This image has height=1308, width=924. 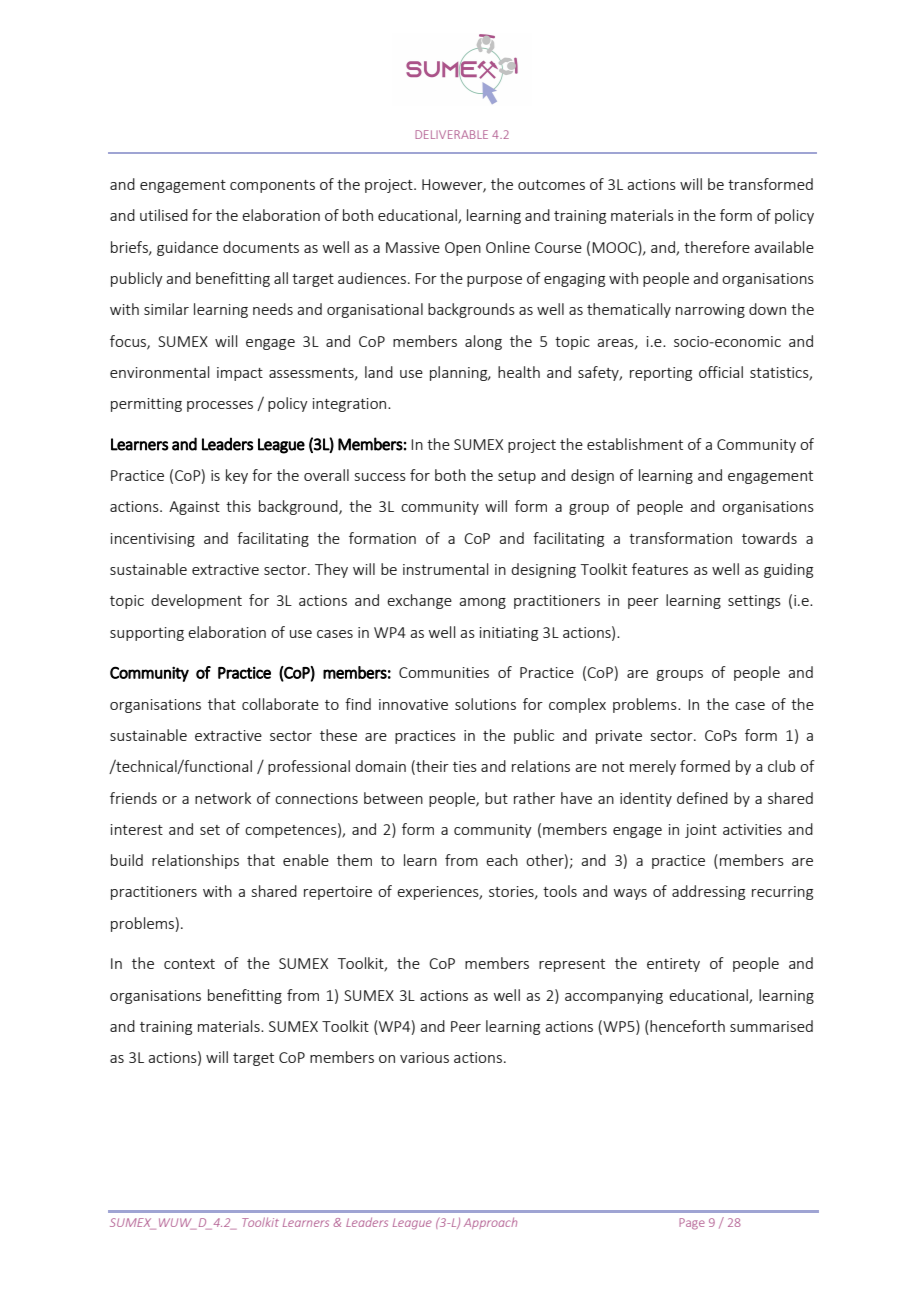 I want to click on context, so click(x=189, y=964).
